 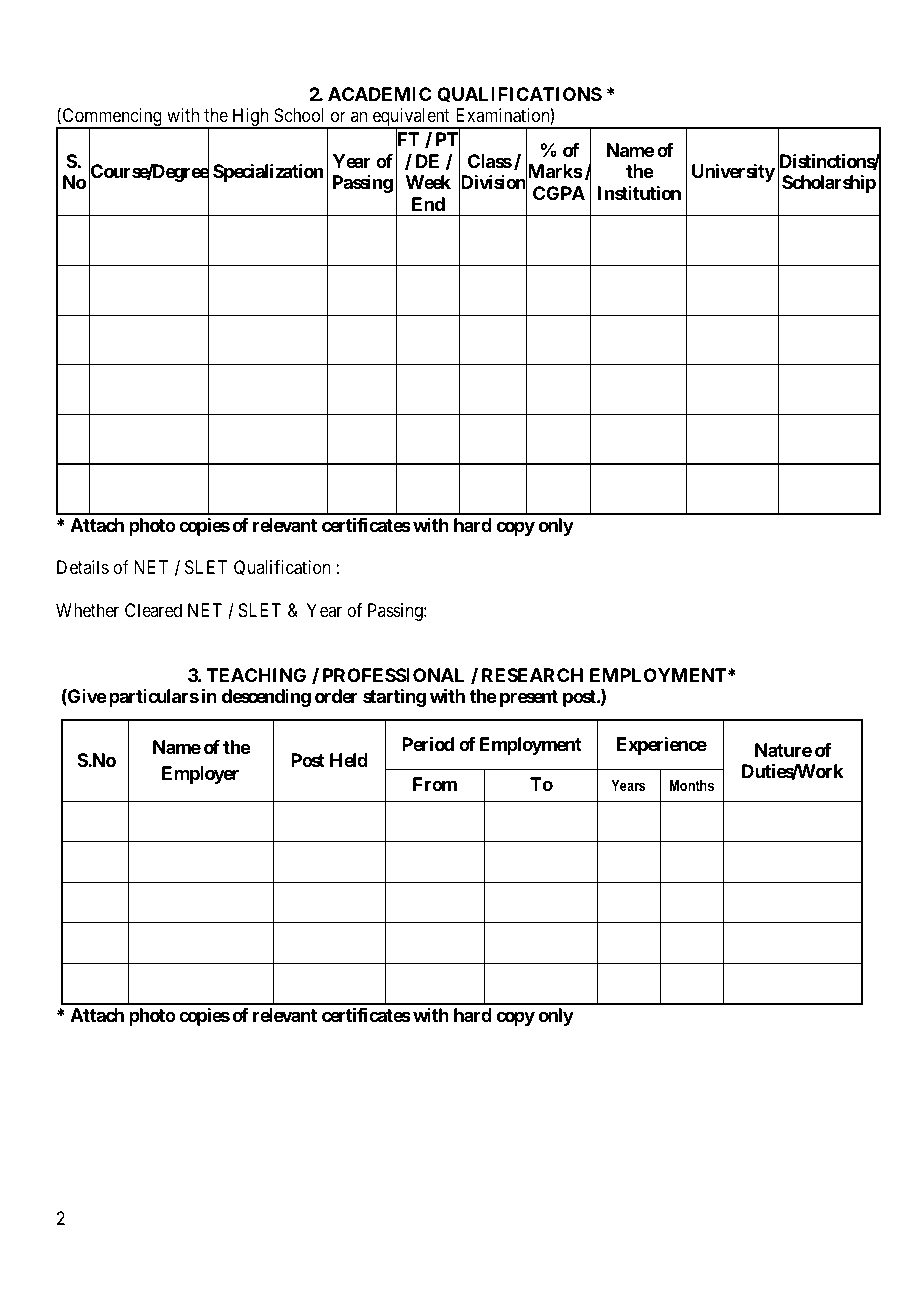 What do you see at coordinates (83, 567) in the document?
I see `Details` at bounding box center [83, 567].
